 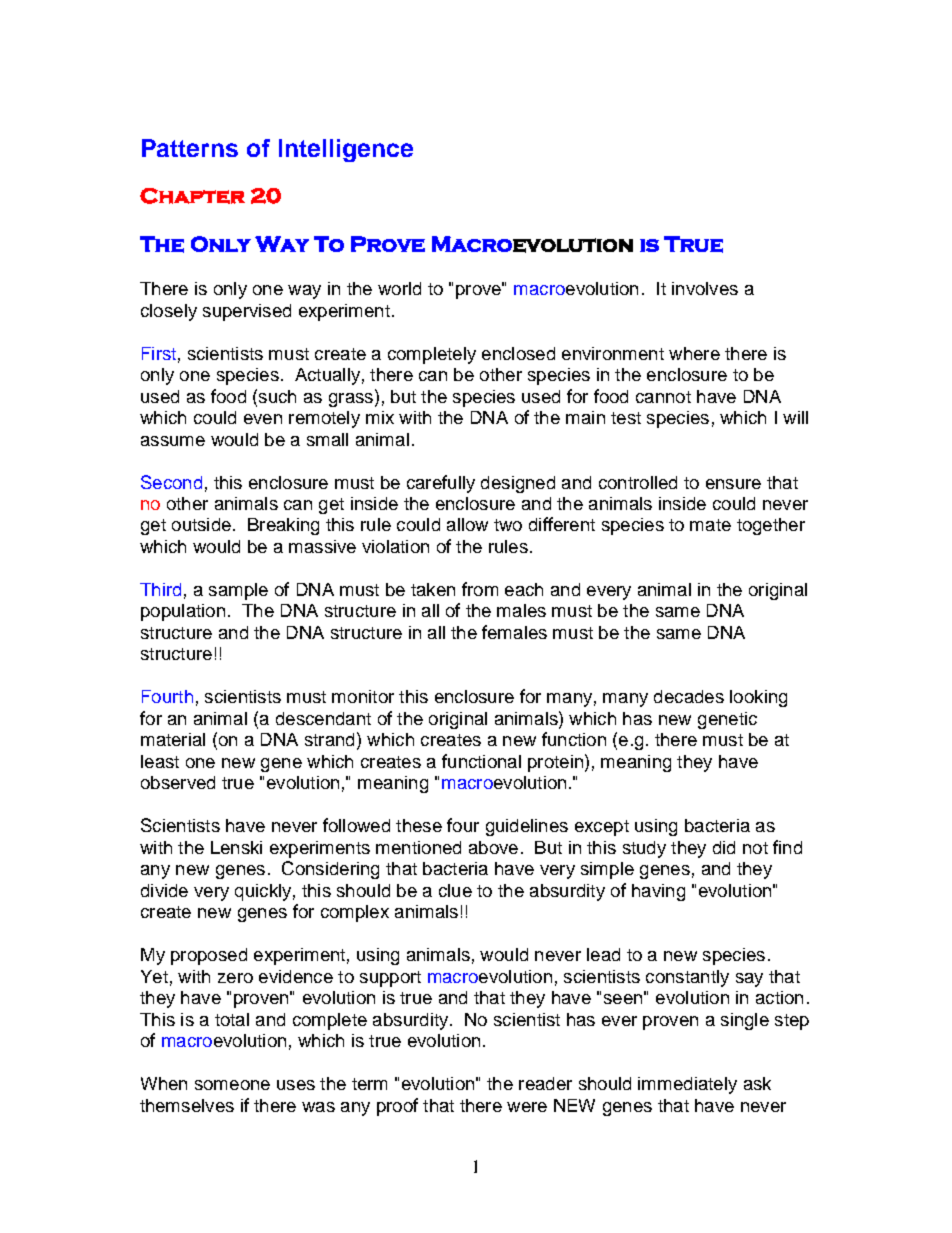 I want to click on involves, so click(x=705, y=288).
